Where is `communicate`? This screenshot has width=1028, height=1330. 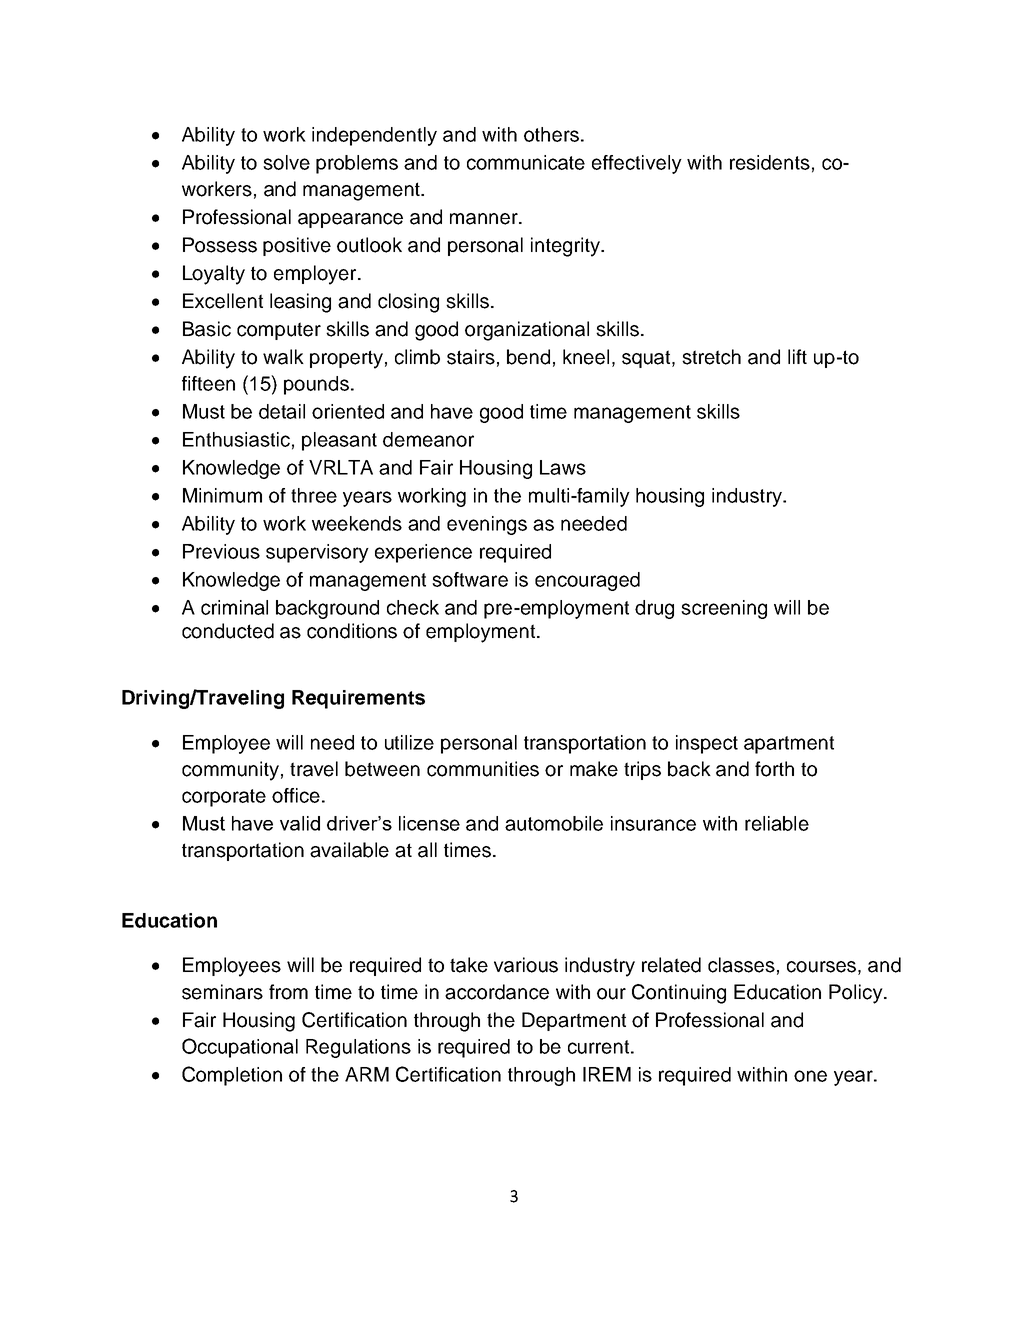
communicate is located at coordinates (526, 162).
